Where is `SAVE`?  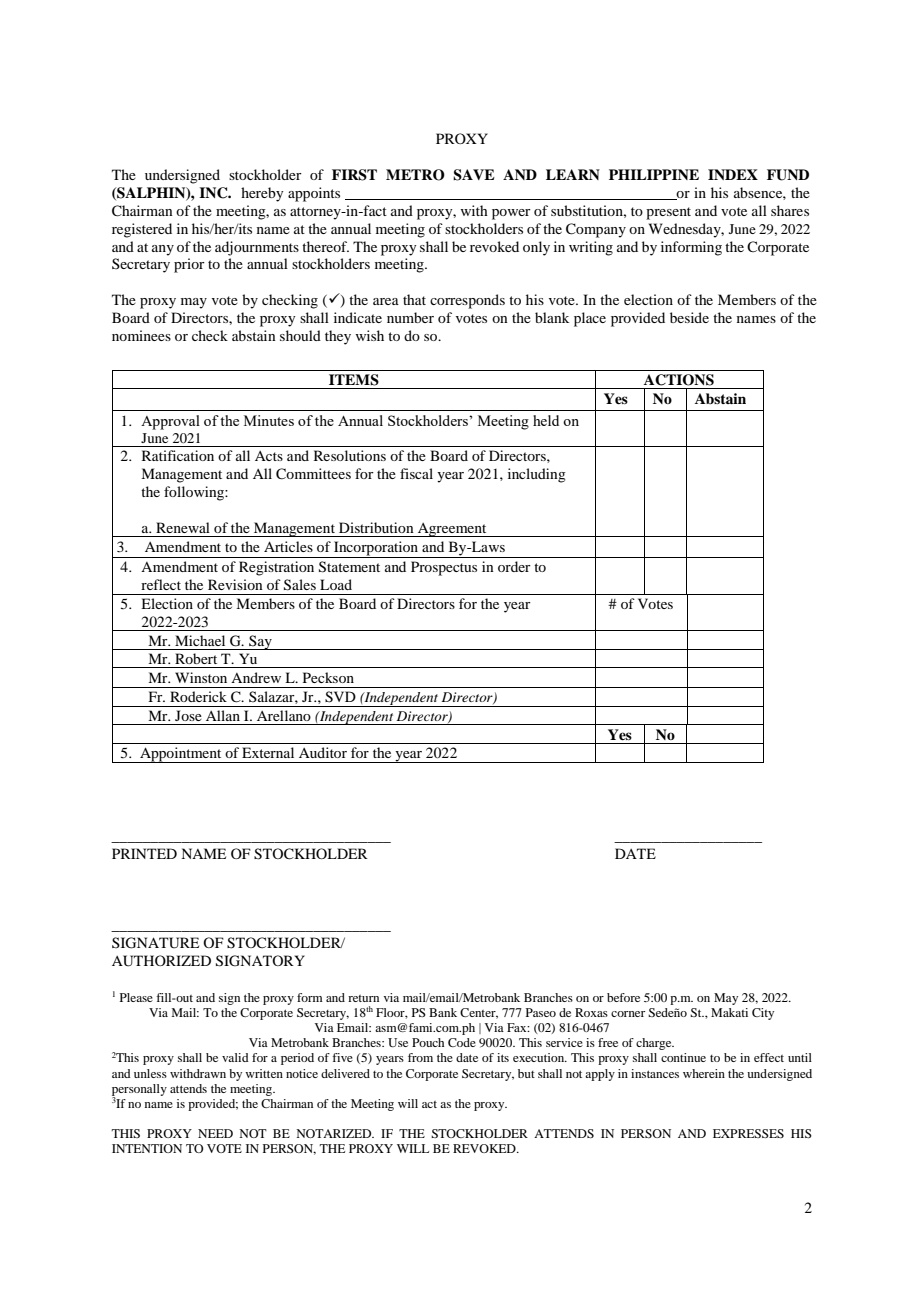
SAVE is located at coordinates (474, 175).
